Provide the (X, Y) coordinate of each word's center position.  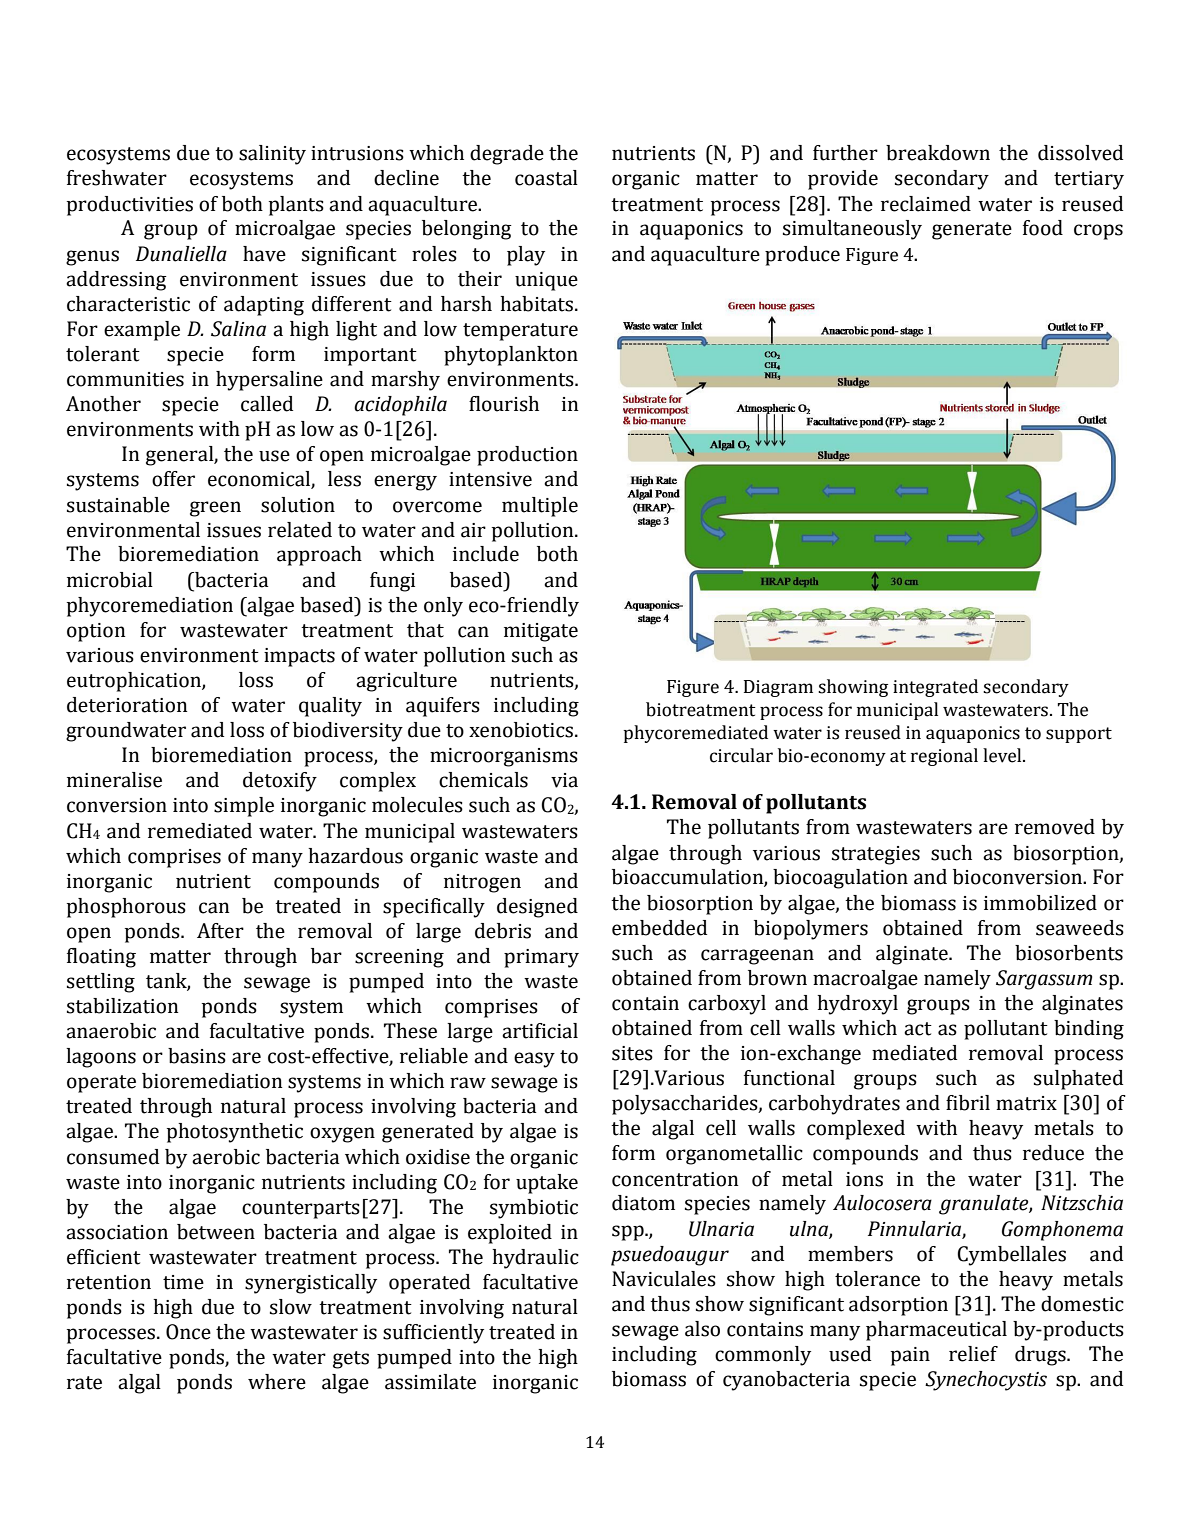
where (277, 1382)
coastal (546, 178)
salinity (272, 155)
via (564, 780)
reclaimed (926, 204)
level (1003, 755)
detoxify (280, 782)
